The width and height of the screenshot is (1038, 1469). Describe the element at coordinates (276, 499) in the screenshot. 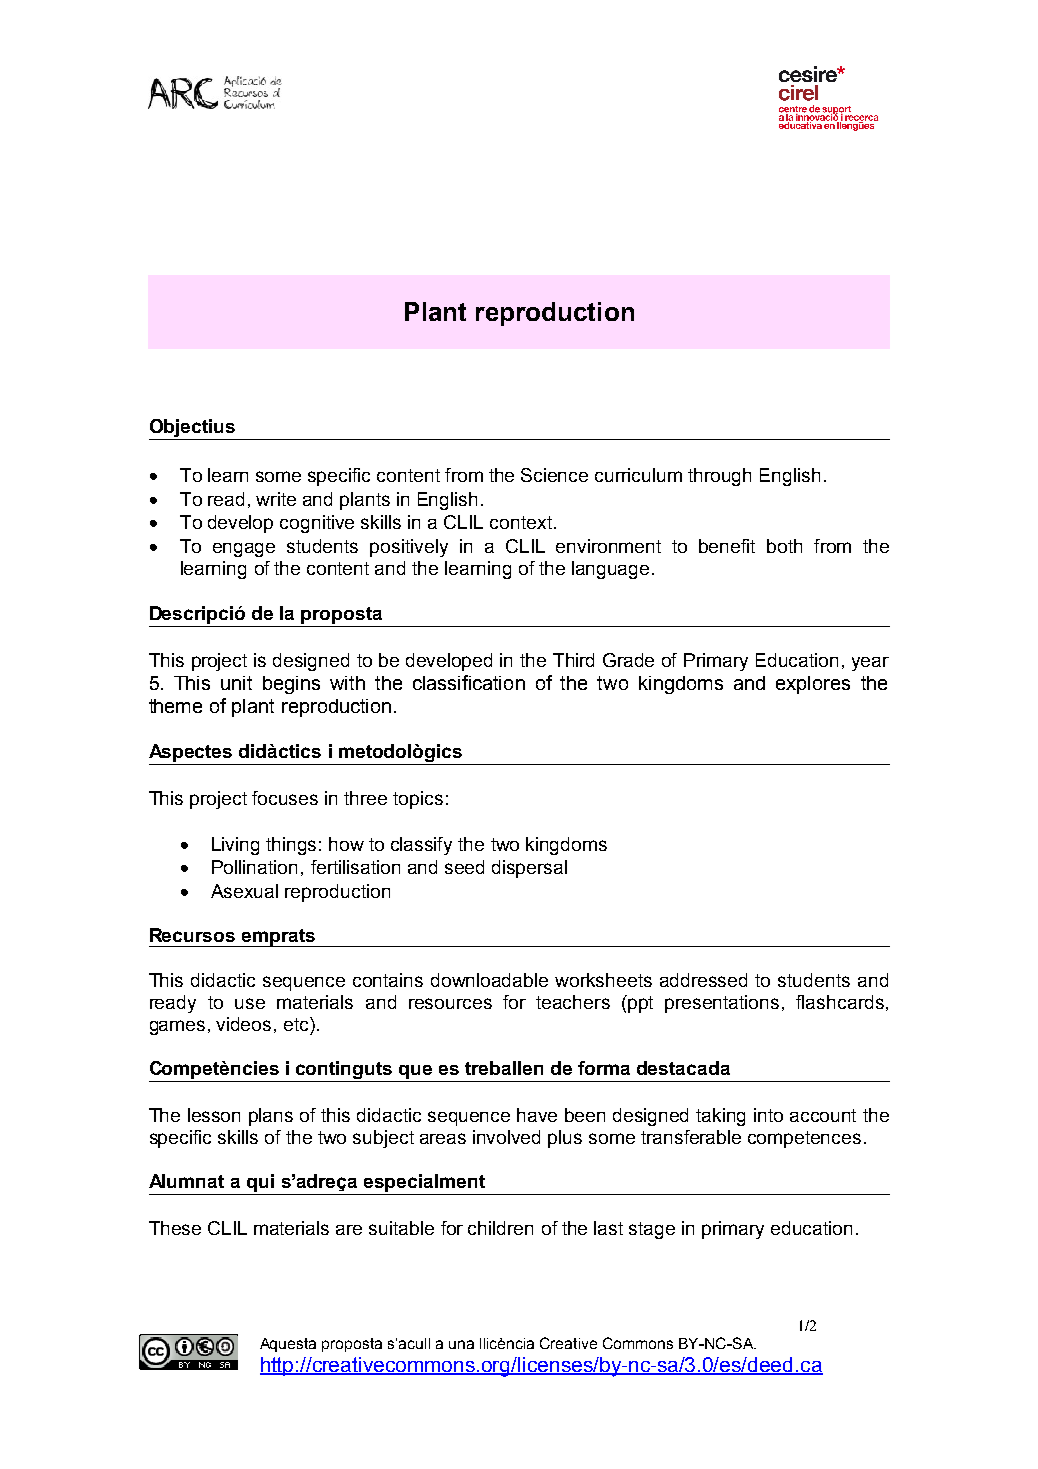

I see `write` at that location.
